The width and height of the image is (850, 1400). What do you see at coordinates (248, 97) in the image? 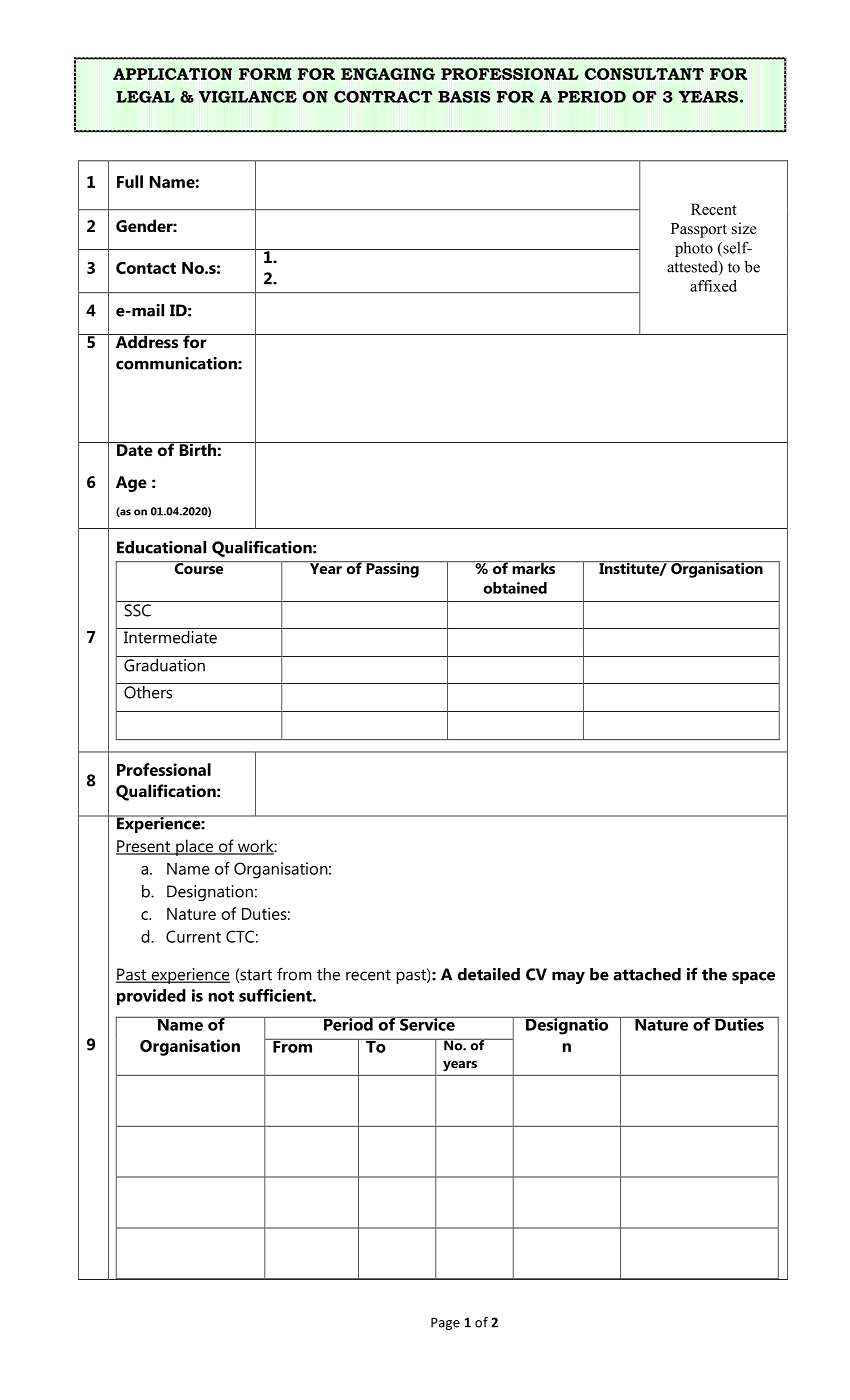
I see `VIGILANCE` at bounding box center [248, 97].
